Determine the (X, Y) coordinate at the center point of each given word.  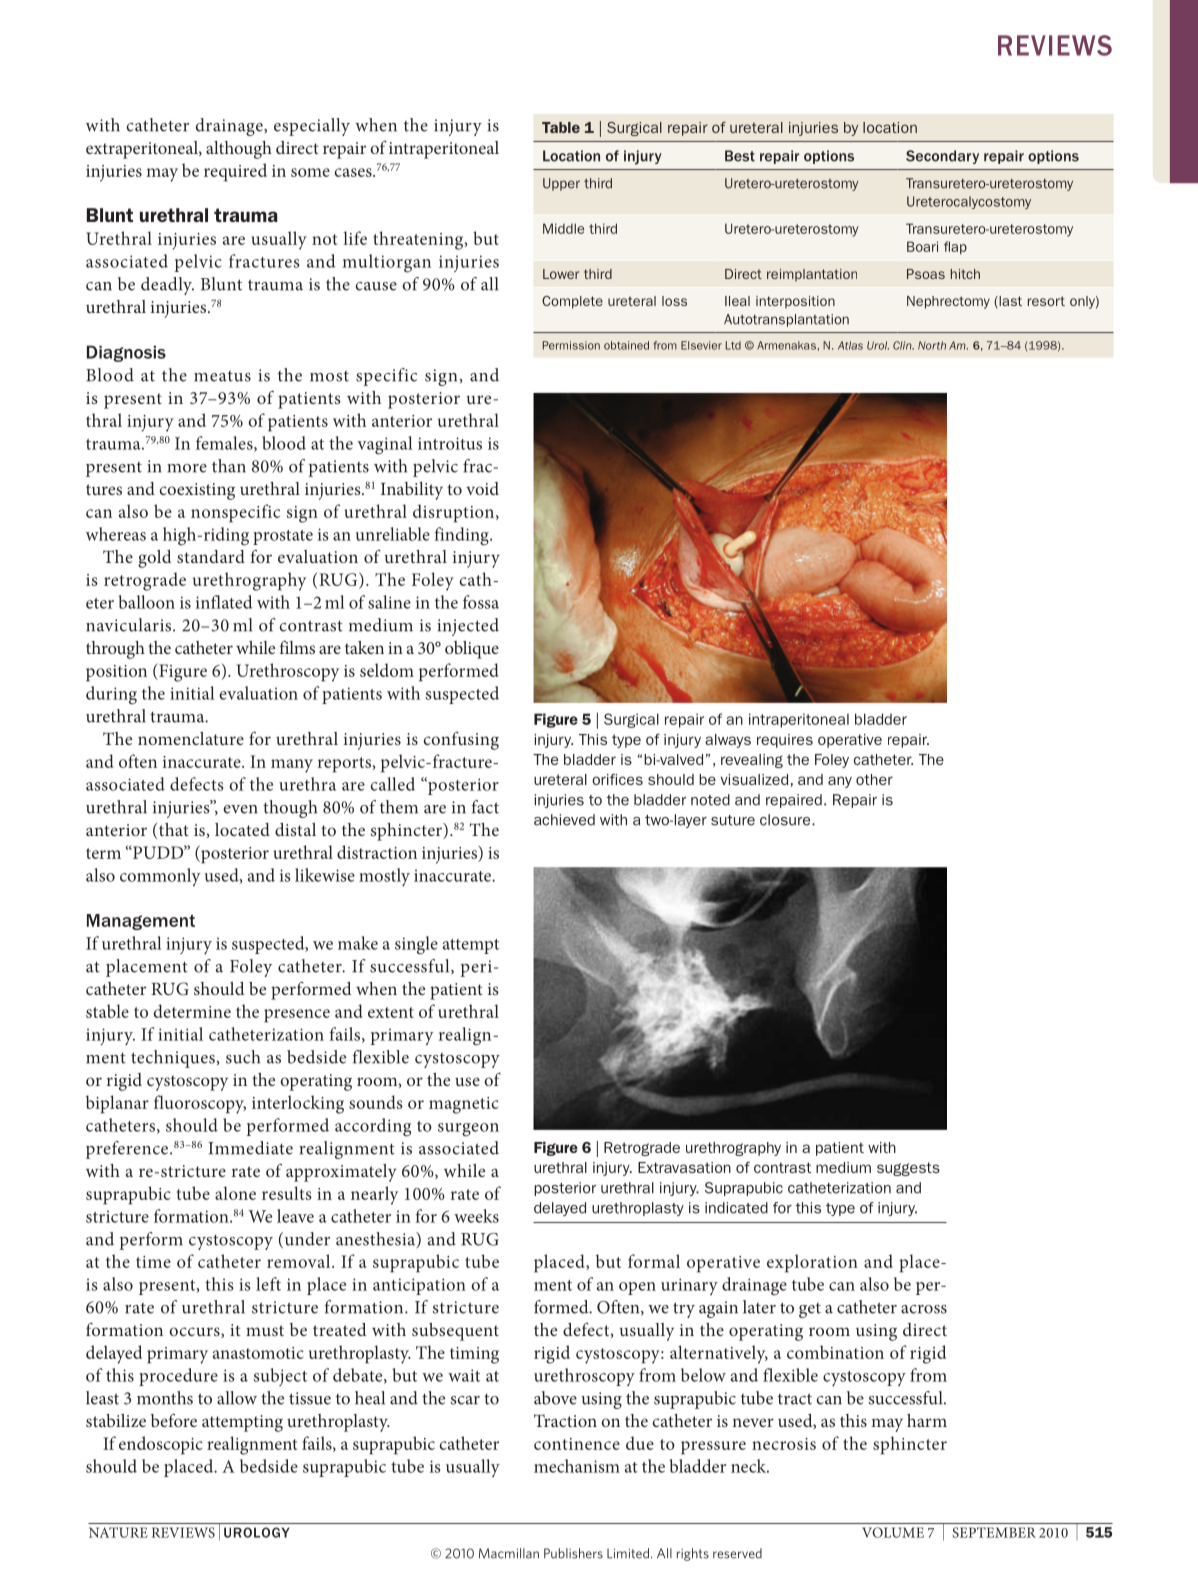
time (153, 1262)
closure (786, 820)
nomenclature (191, 738)
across (924, 1309)
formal (654, 1261)
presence (297, 1016)
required (235, 172)
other (874, 779)
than (229, 466)
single (416, 945)
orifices (617, 779)
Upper (561, 184)
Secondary (942, 157)
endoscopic (161, 1445)
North (932, 345)
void (482, 488)
